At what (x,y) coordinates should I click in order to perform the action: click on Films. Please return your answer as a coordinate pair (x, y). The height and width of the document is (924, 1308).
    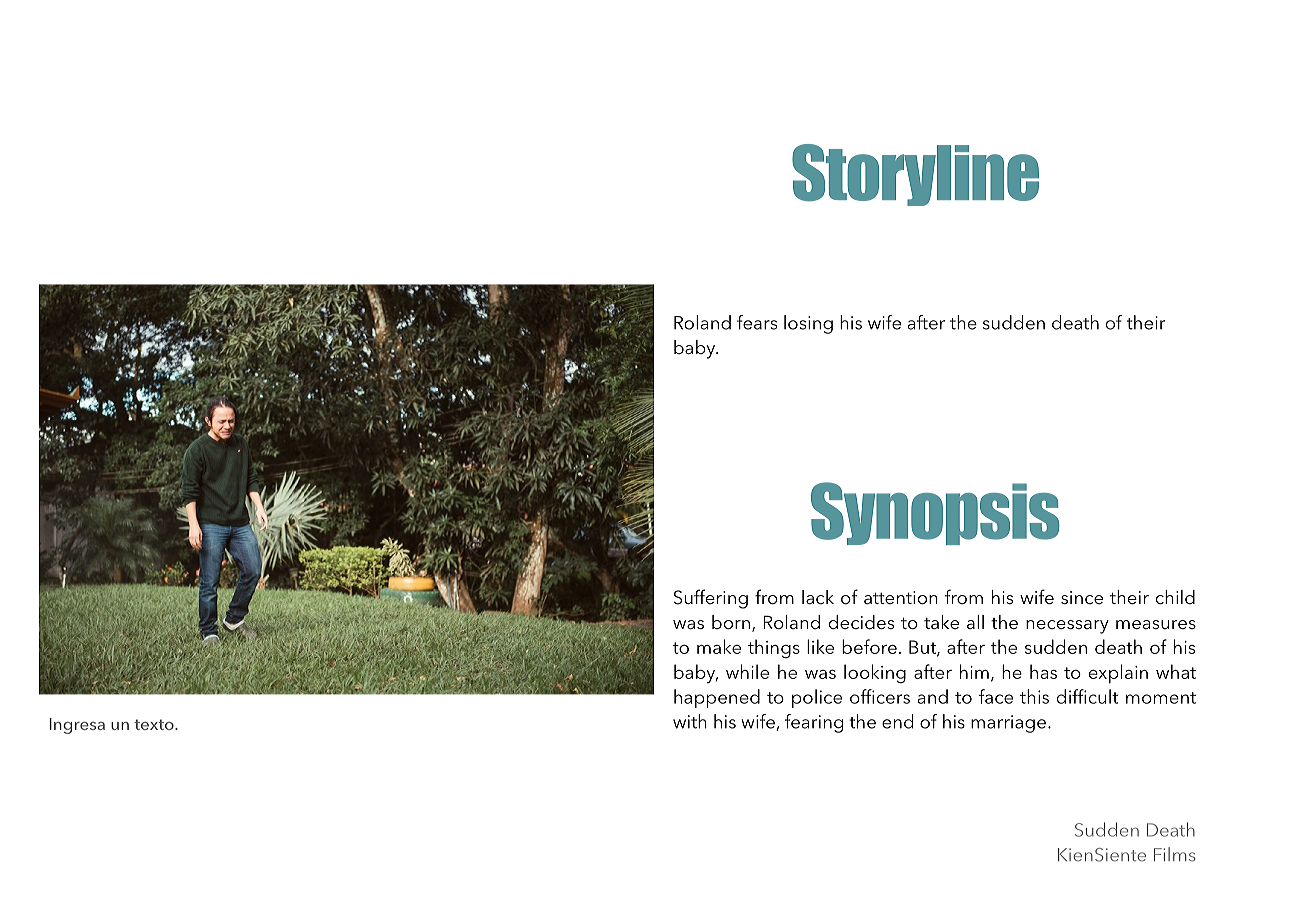
    Looking at the image, I should click on (1175, 854).
